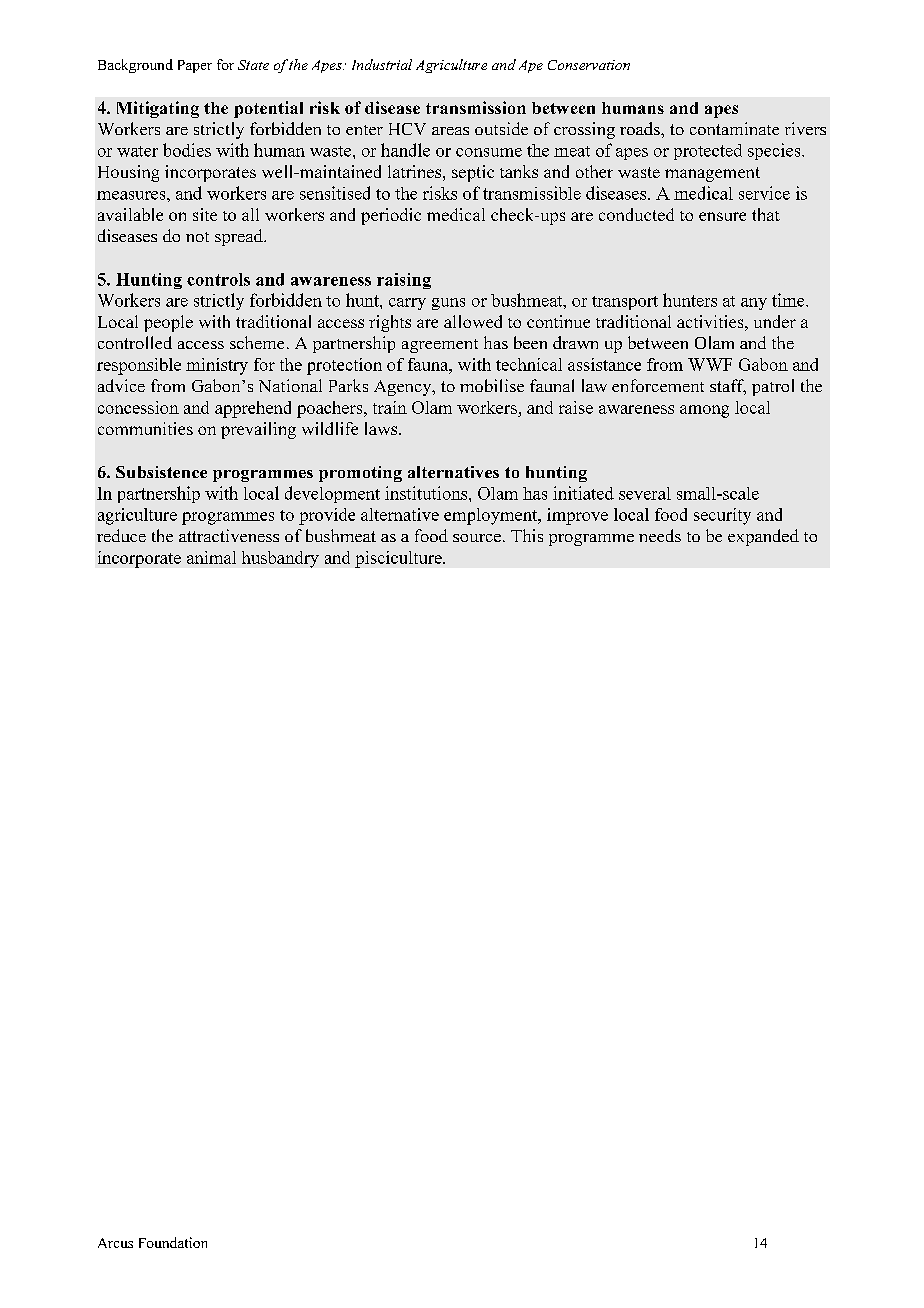  What do you see at coordinates (161, 472) in the screenshot?
I see `Subsistence` at bounding box center [161, 472].
